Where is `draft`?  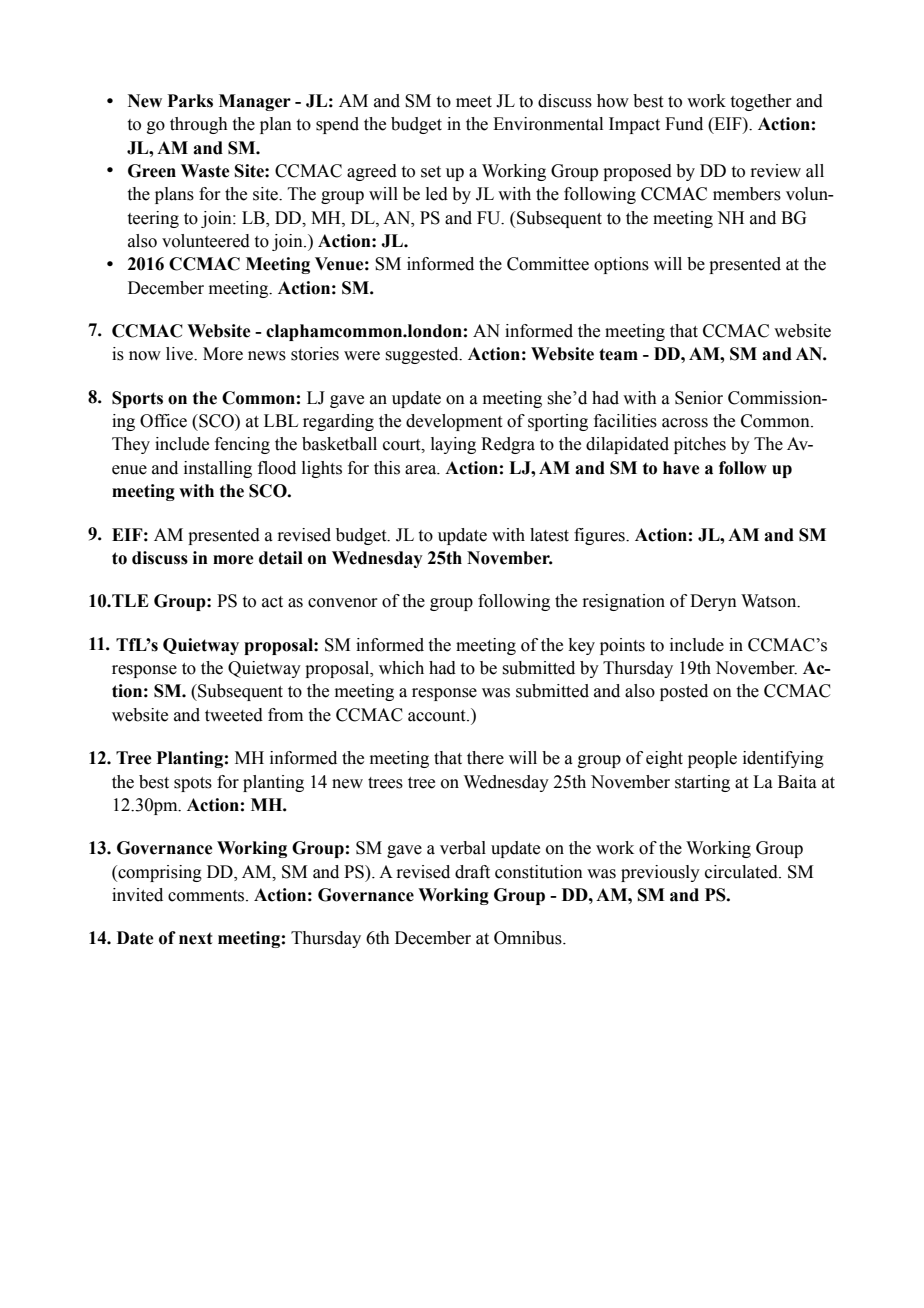
draft is located at coordinates (472, 872).
